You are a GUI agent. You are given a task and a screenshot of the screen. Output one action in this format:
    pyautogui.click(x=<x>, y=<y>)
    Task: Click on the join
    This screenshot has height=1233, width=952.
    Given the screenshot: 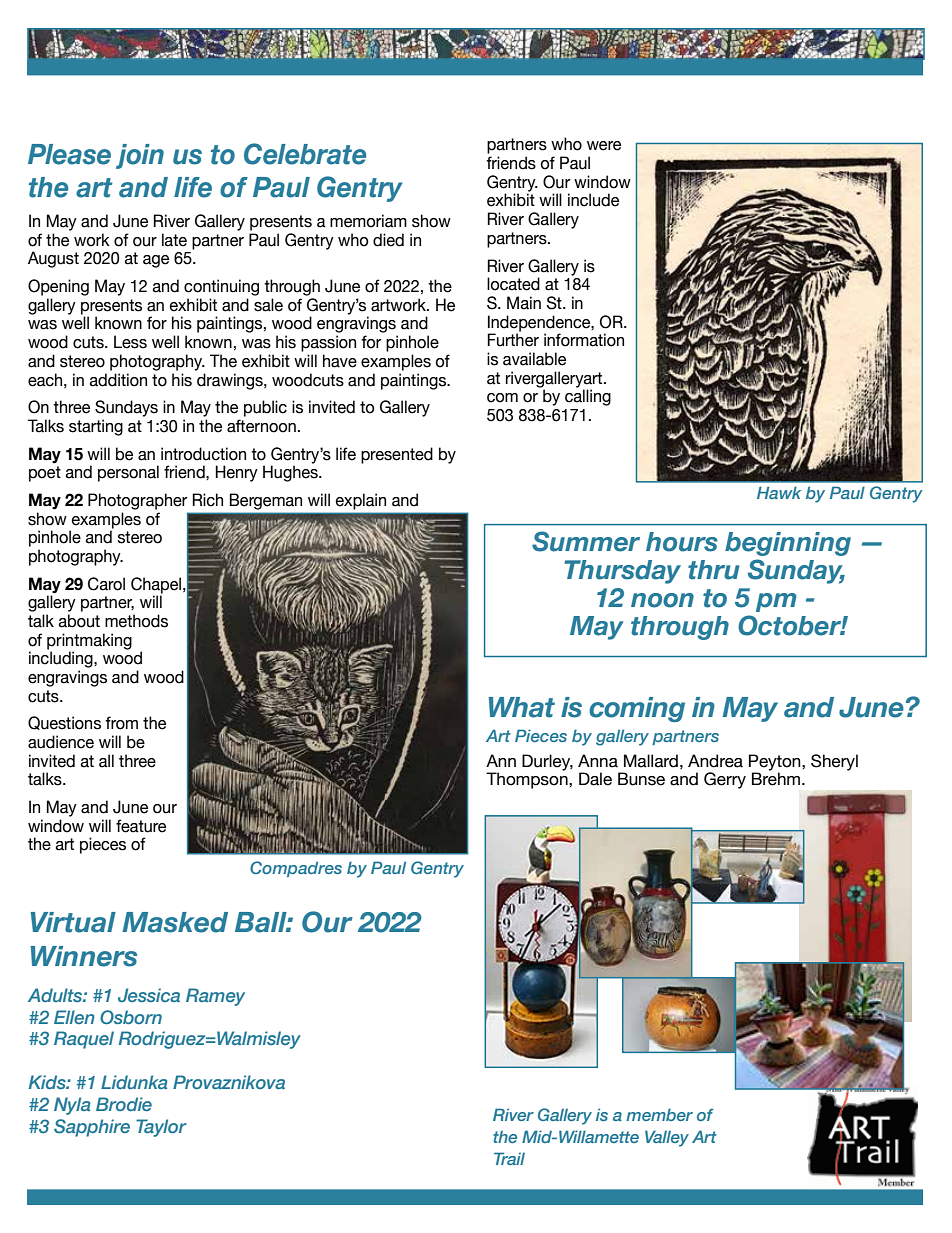 What is the action you would take?
    pyautogui.click(x=140, y=156)
